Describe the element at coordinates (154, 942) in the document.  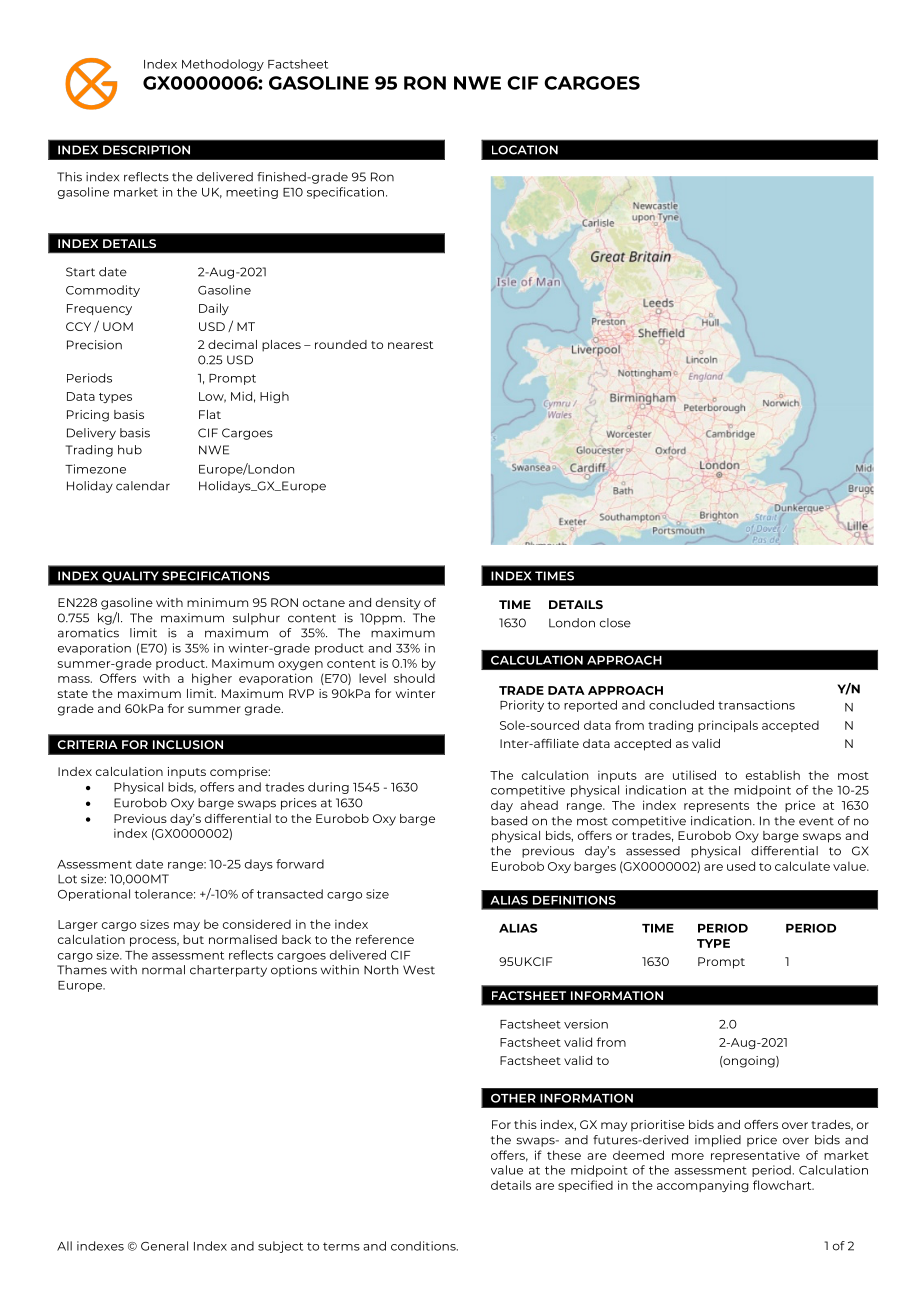
I see `process` at that location.
